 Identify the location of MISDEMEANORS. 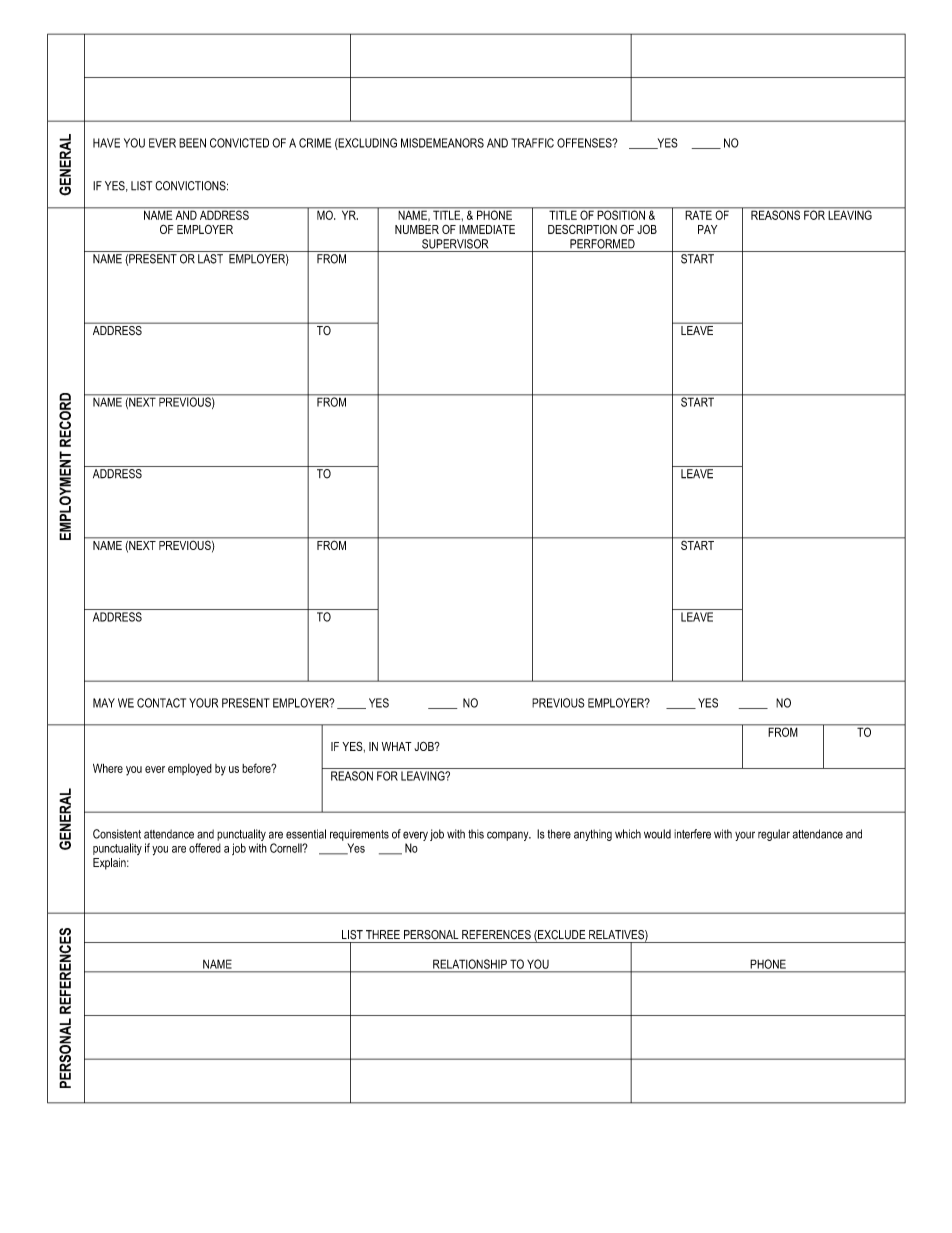
(442, 143).
